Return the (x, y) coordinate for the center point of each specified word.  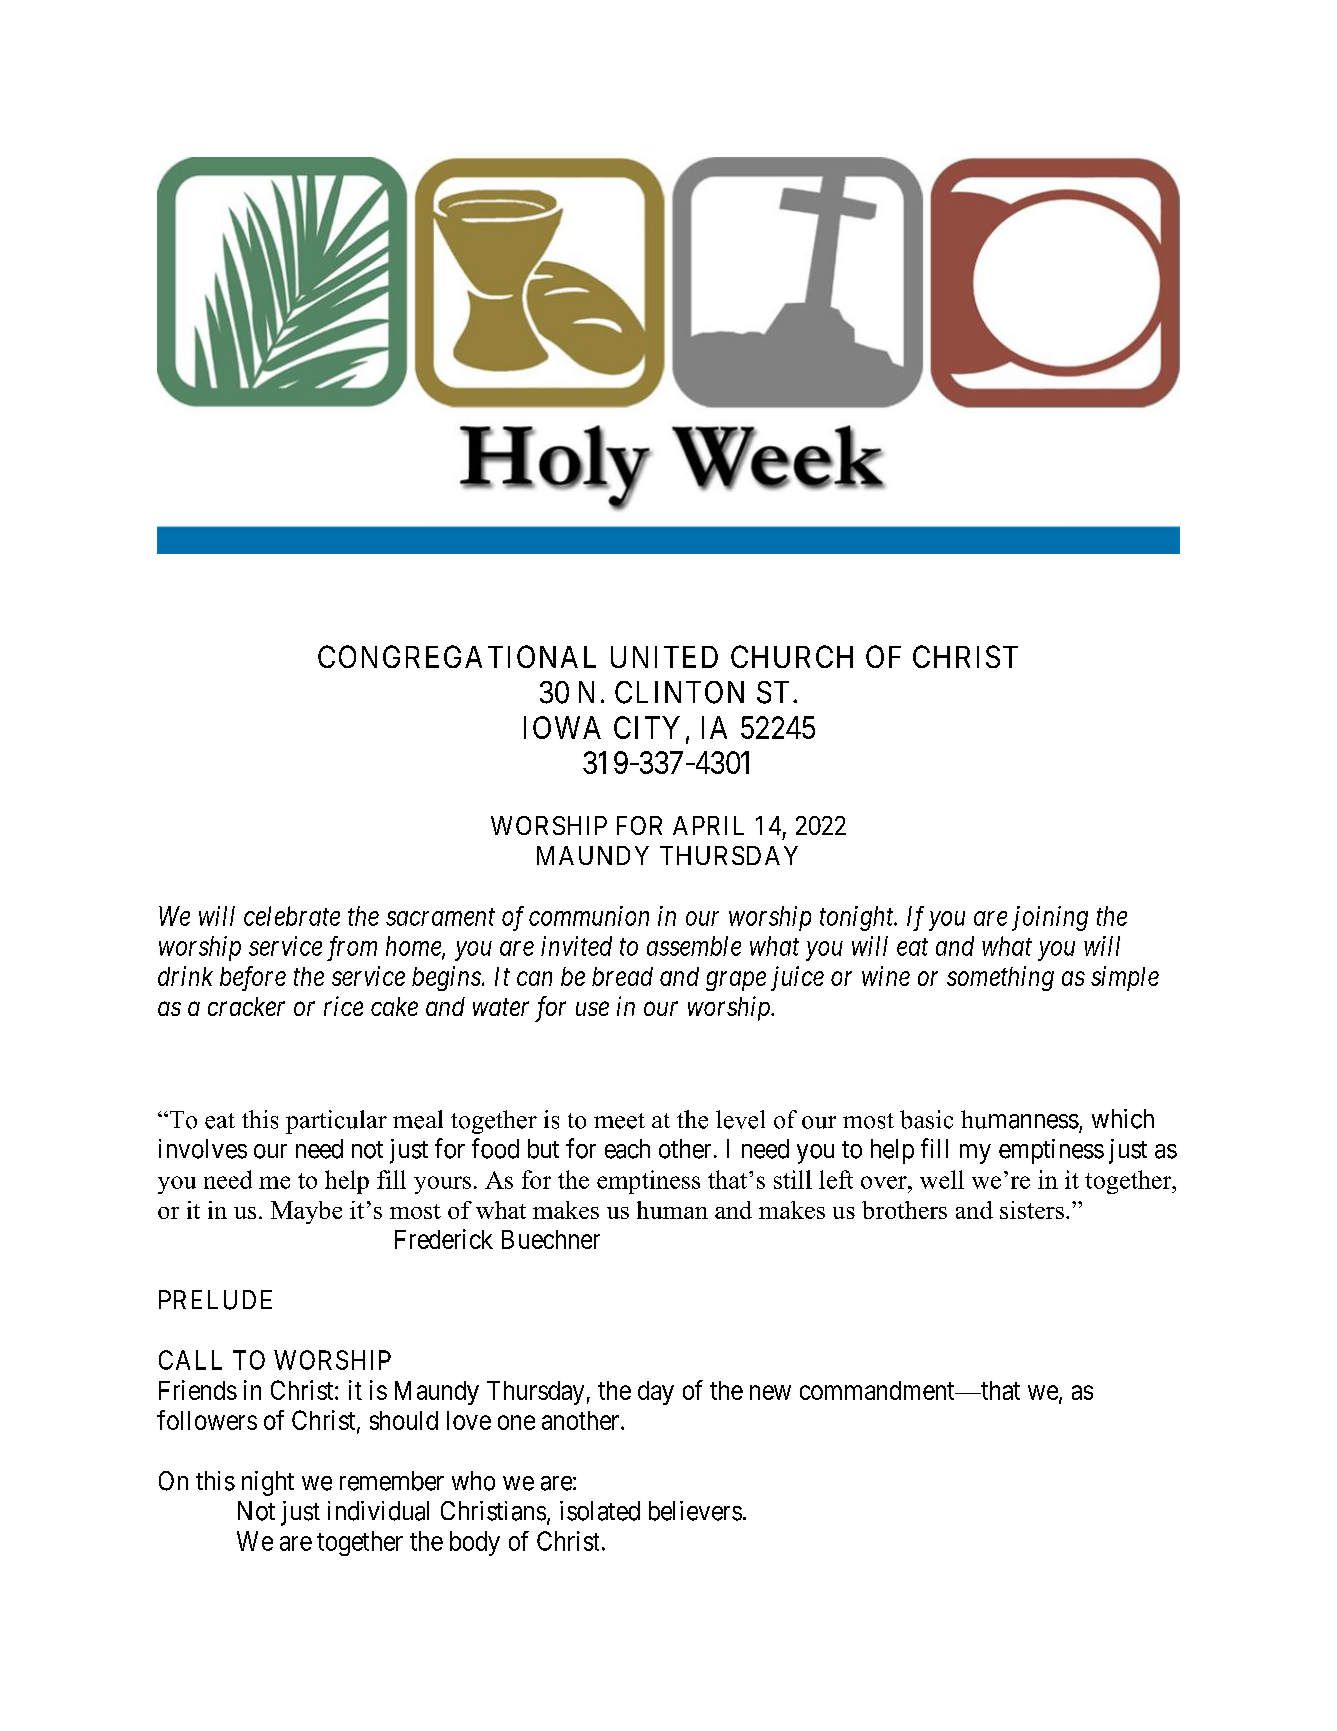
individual (378, 1511)
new (770, 1392)
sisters (1032, 1210)
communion (589, 916)
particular (336, 1122)
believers (695, 1511)
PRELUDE (215, 1300)
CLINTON (679, 692)
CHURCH (792, 656)
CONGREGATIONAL (457, 656)
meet (619, 1121)
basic (926, 1119)
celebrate (292, 916)
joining (1050, 918)
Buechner (551, 1239)
